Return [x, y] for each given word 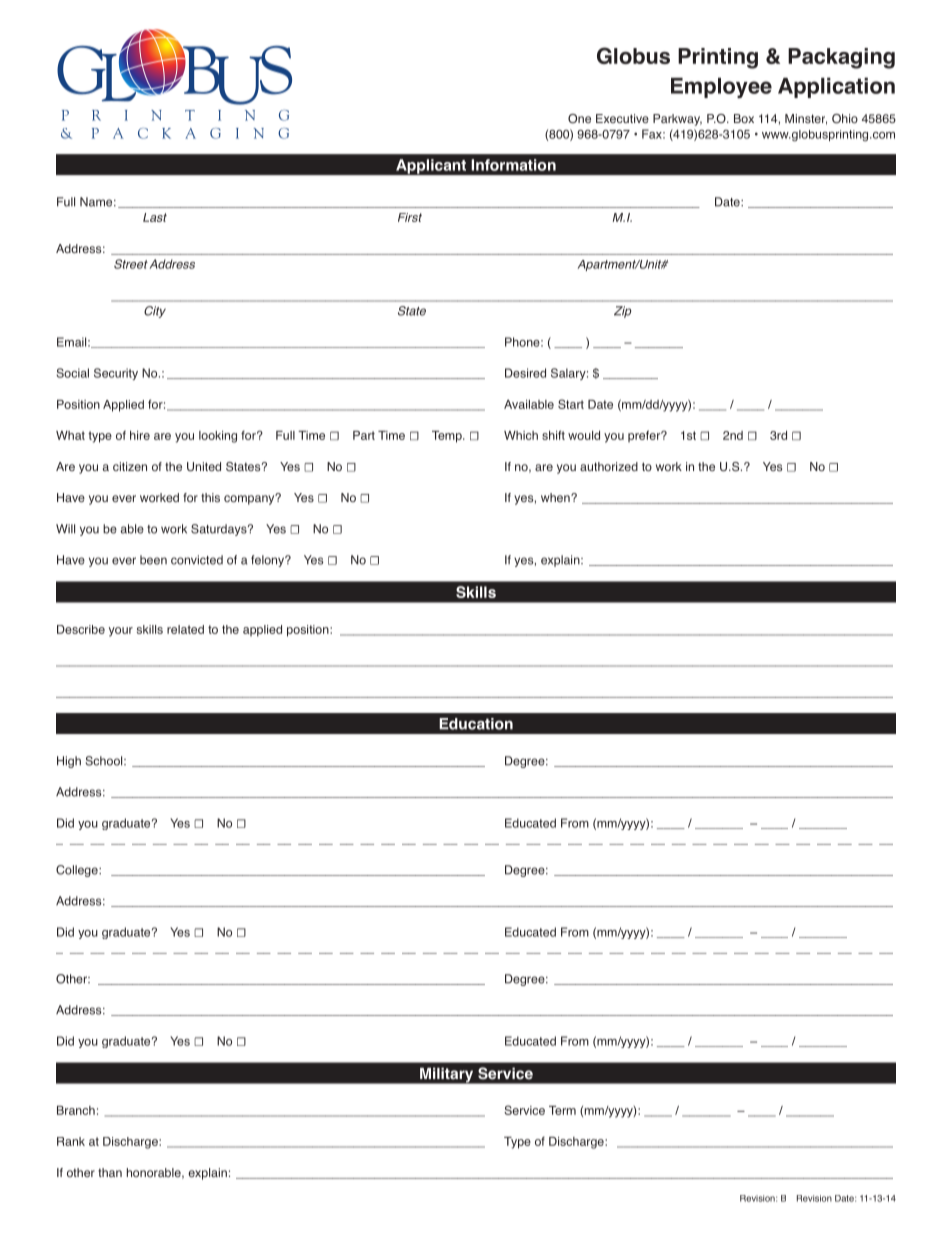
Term [562, 1110]
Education [476, 724]
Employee [721, 88]
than [110, 1172]
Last [155, 217]
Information [513, 165]
